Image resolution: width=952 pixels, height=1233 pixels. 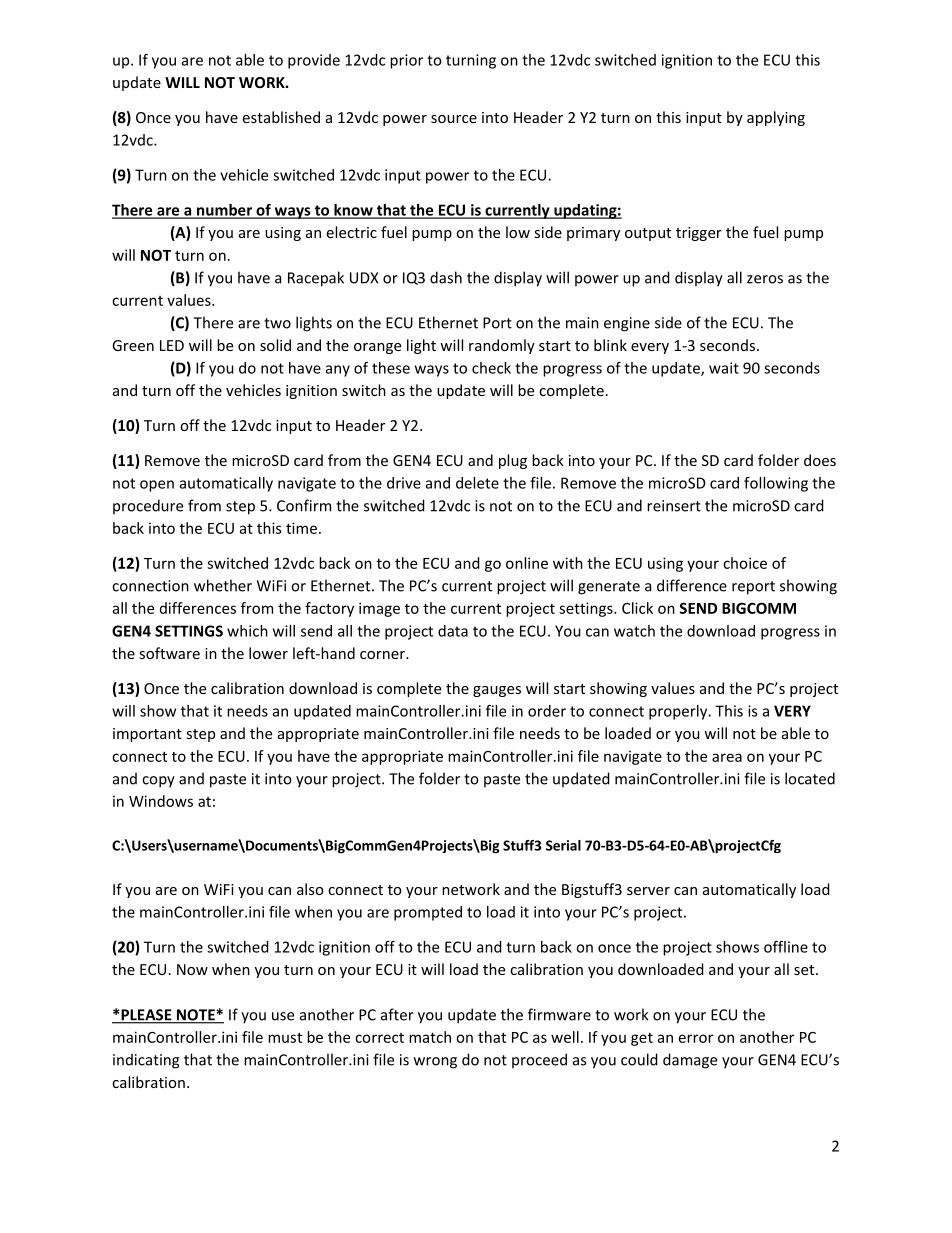 I want to click on wait, so click(x=724, y=368).
